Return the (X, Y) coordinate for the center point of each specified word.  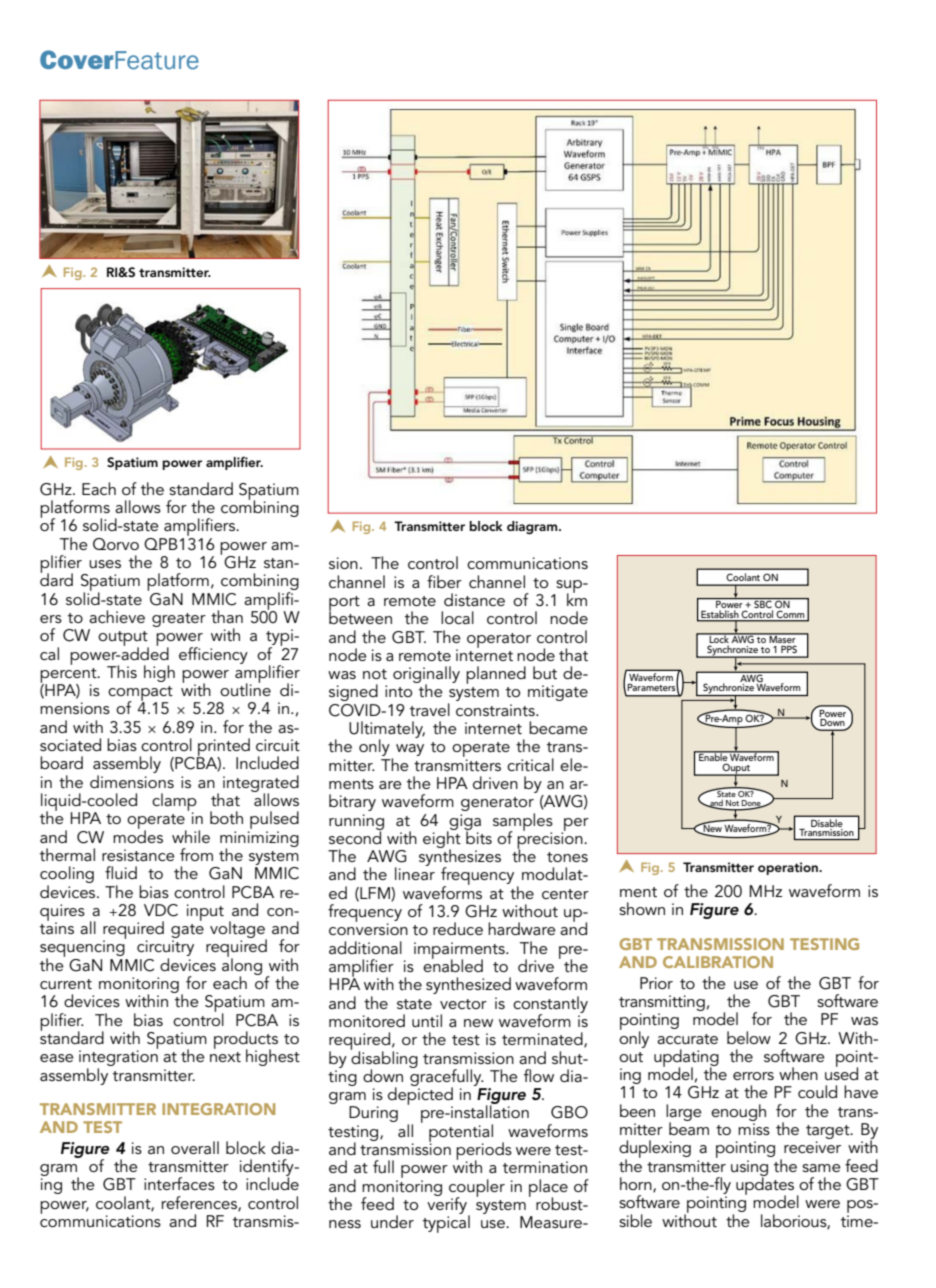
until (427, 1020)
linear (415, 872)
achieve (117, 616)
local (457, 617)
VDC (161, 910)
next (225, 1057)
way (410, 750)
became (558, 727)
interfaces (179, 1183)
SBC (763, 604)
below (749, 1037)
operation (789, 868)
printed (223, 748)
